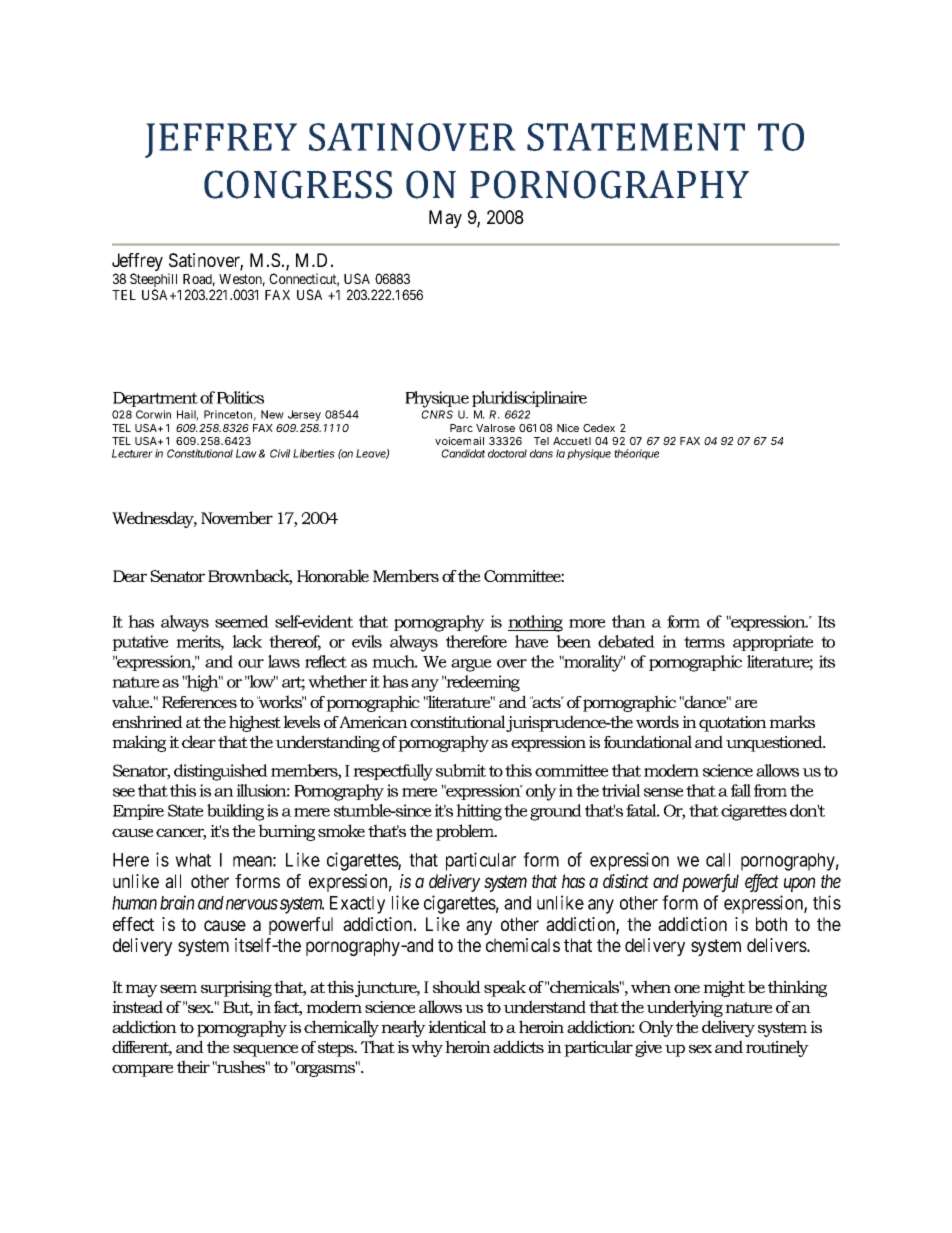 Image resolution: width=952 pixels, height=1233 pixels. I want to click on CONGRESS, so click(298, 184).
